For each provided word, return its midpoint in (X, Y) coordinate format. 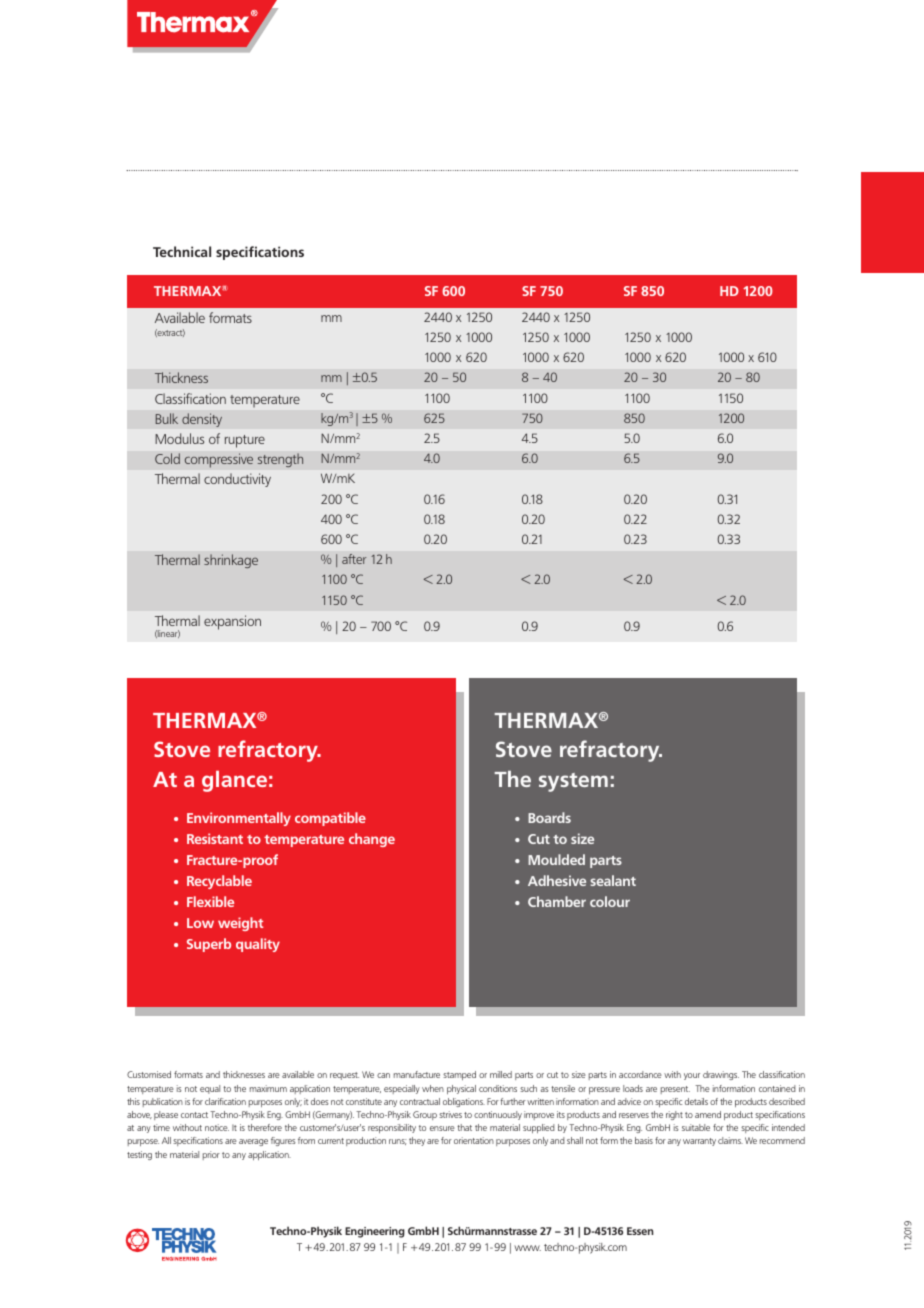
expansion (232, 622)
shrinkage (231, 561)
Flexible (210, 901)
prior (211, 1155)
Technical (182, 251)
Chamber (557, 901)
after (354, 559)
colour (610, 901)
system (573, 782)
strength (280, 460)
